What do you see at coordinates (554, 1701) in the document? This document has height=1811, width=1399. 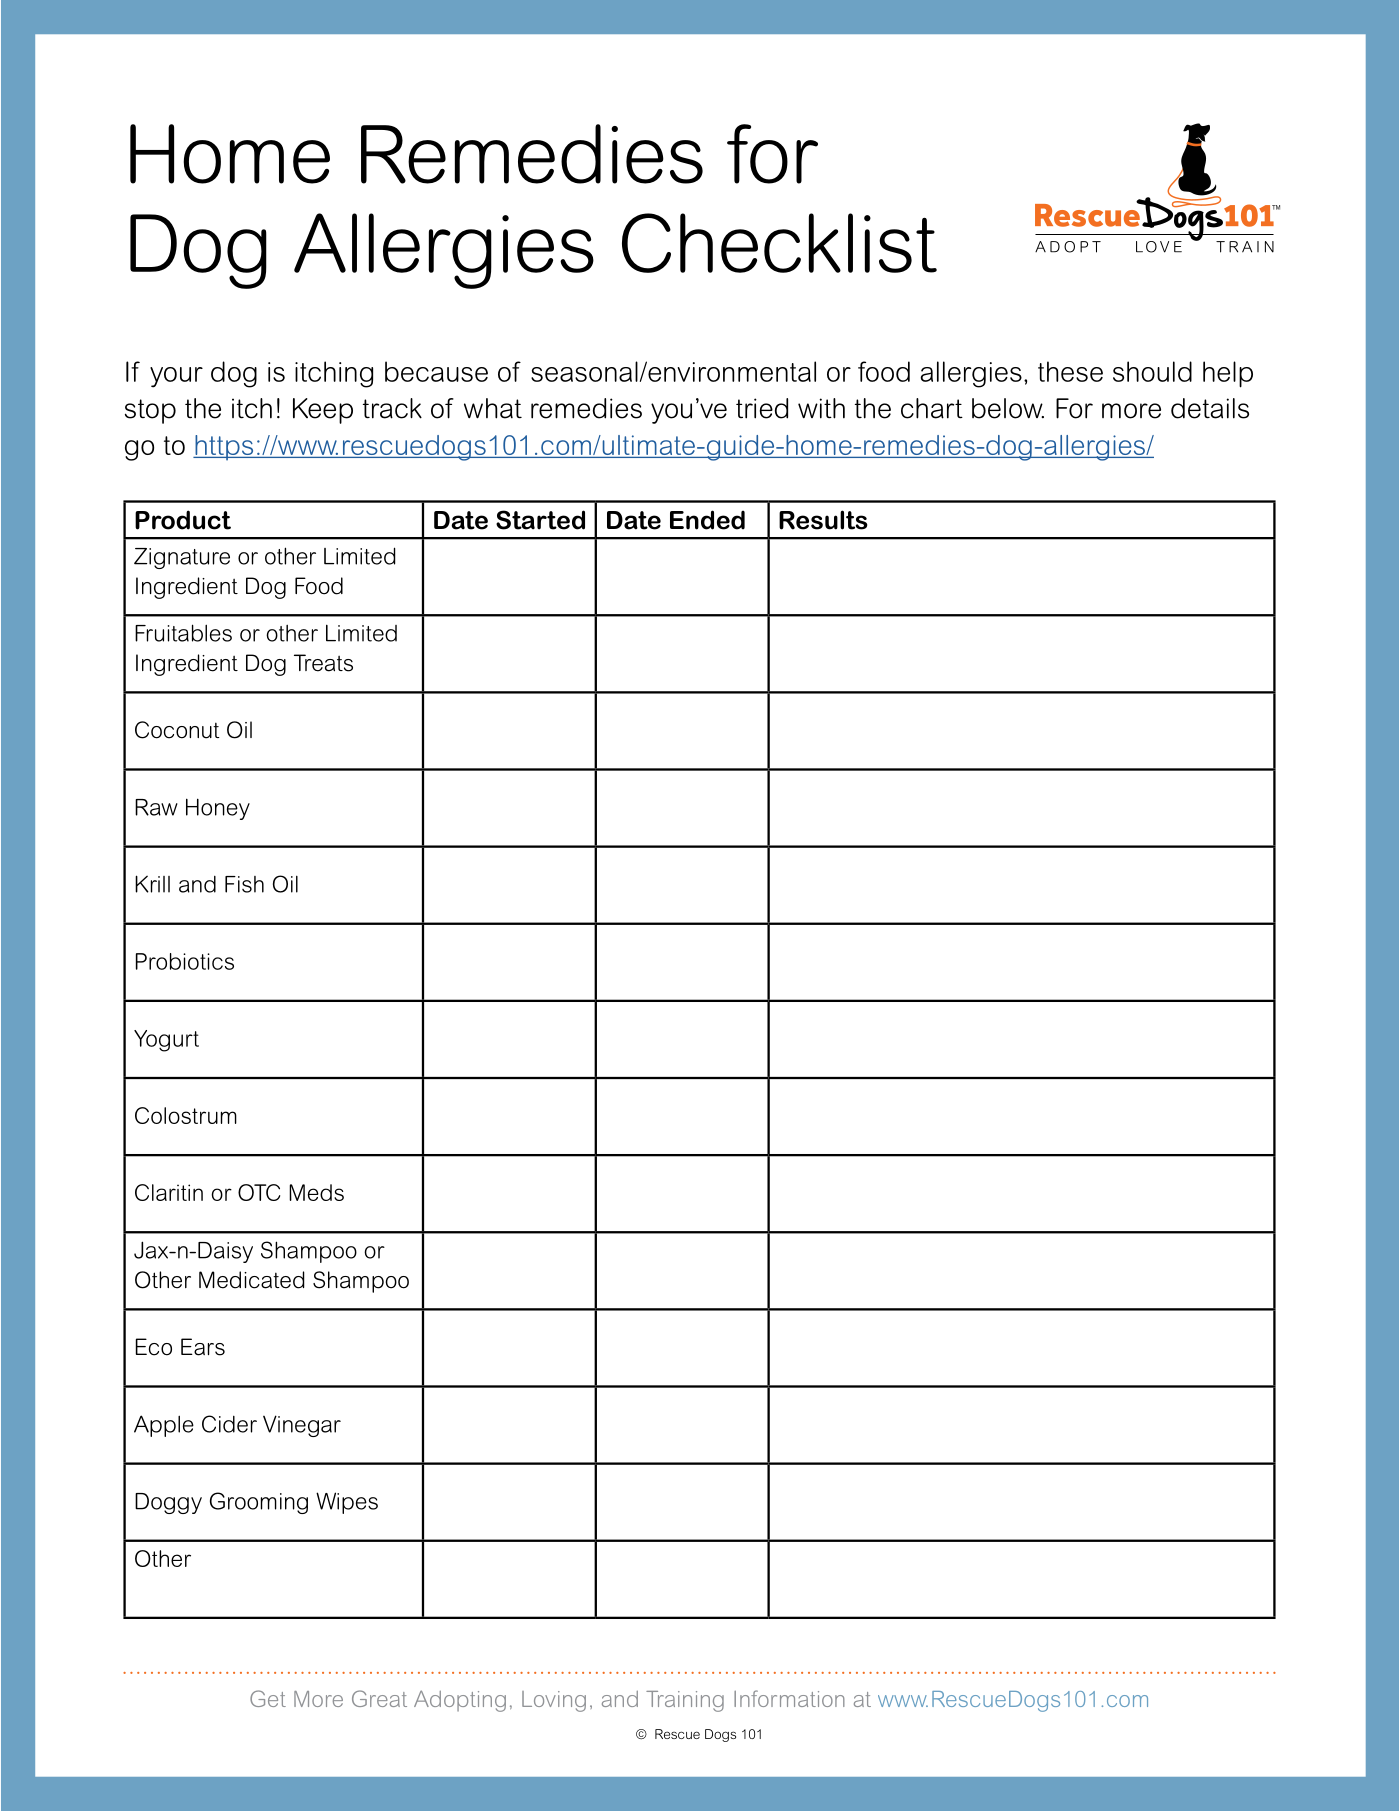 I see `Loving` at bounding box center [554, 1701].
